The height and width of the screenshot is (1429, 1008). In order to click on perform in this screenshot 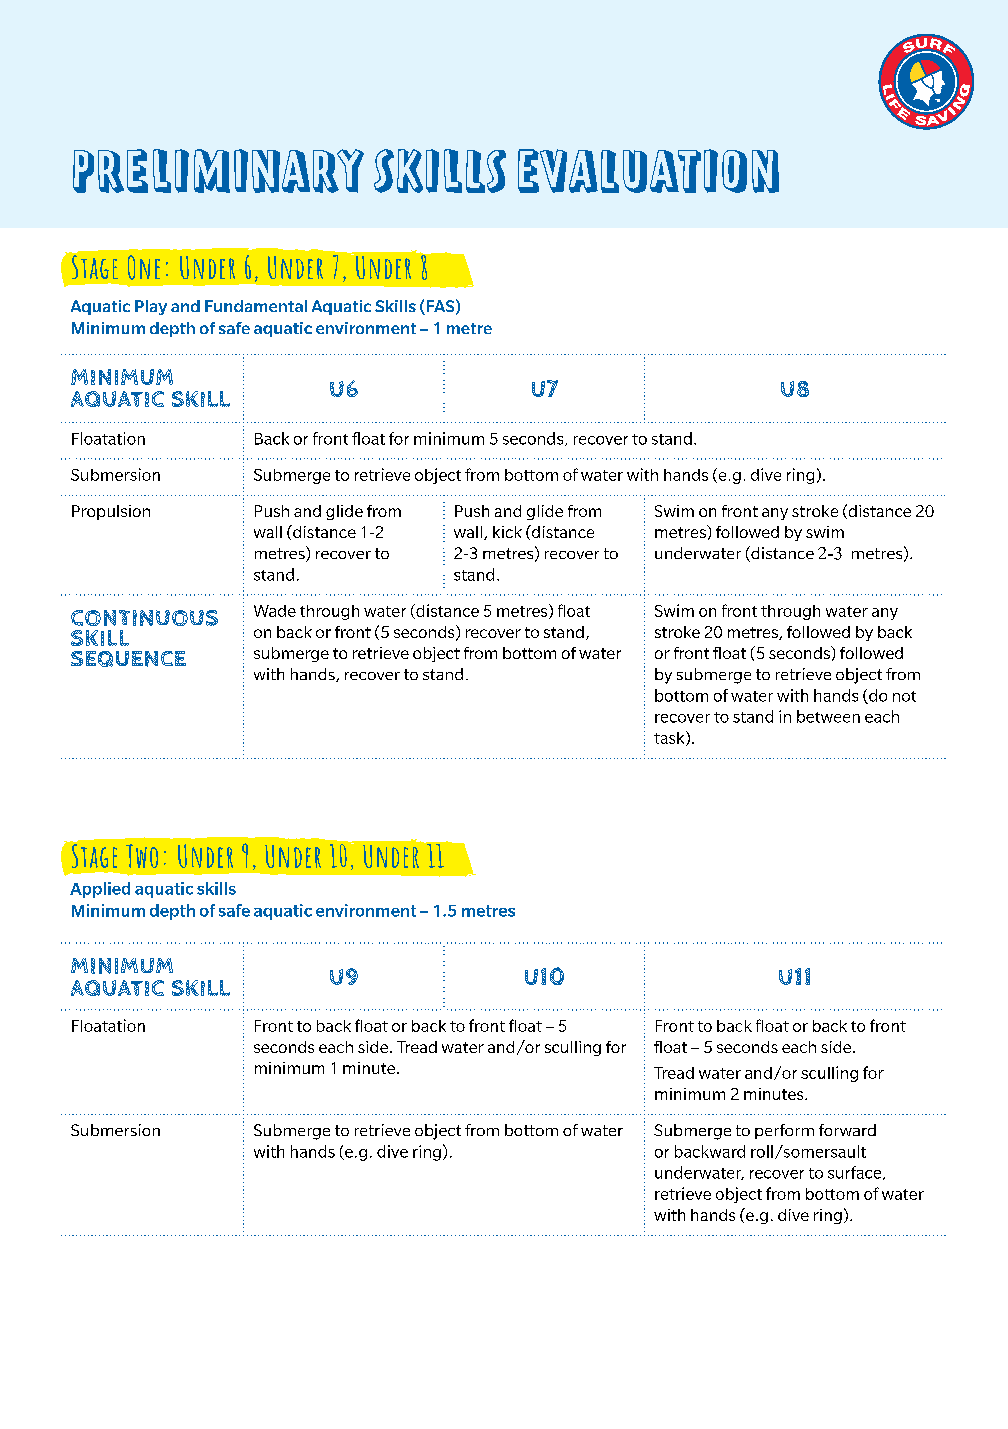, I will do `click(784, 1131)`.
